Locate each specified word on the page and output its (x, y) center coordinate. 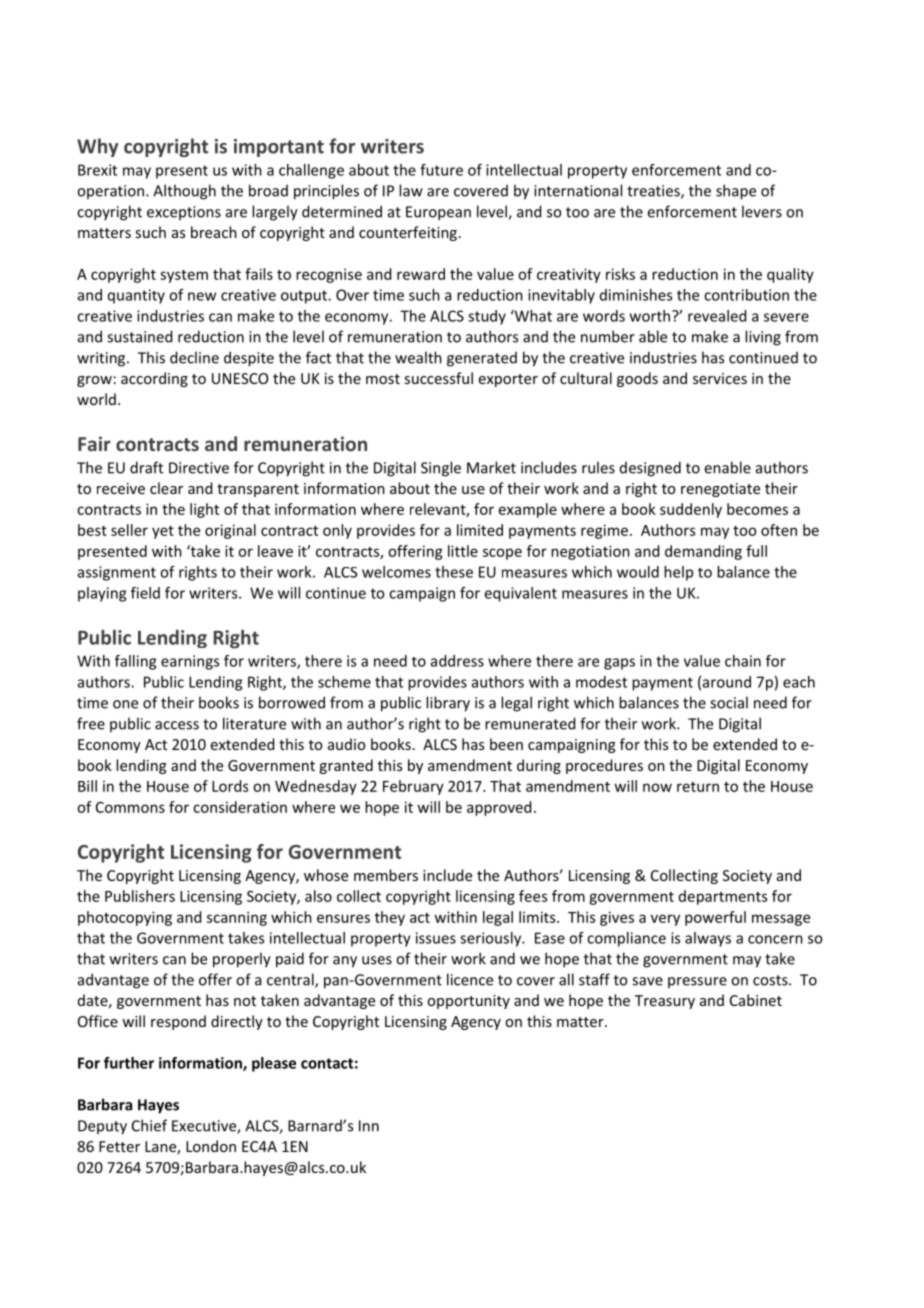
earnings (190, 662)
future (441, 170)
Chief (149, 1125)
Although (184, 192)
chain (743, 661)
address (457, 661)
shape (736, 192)
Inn (369, 1126)
